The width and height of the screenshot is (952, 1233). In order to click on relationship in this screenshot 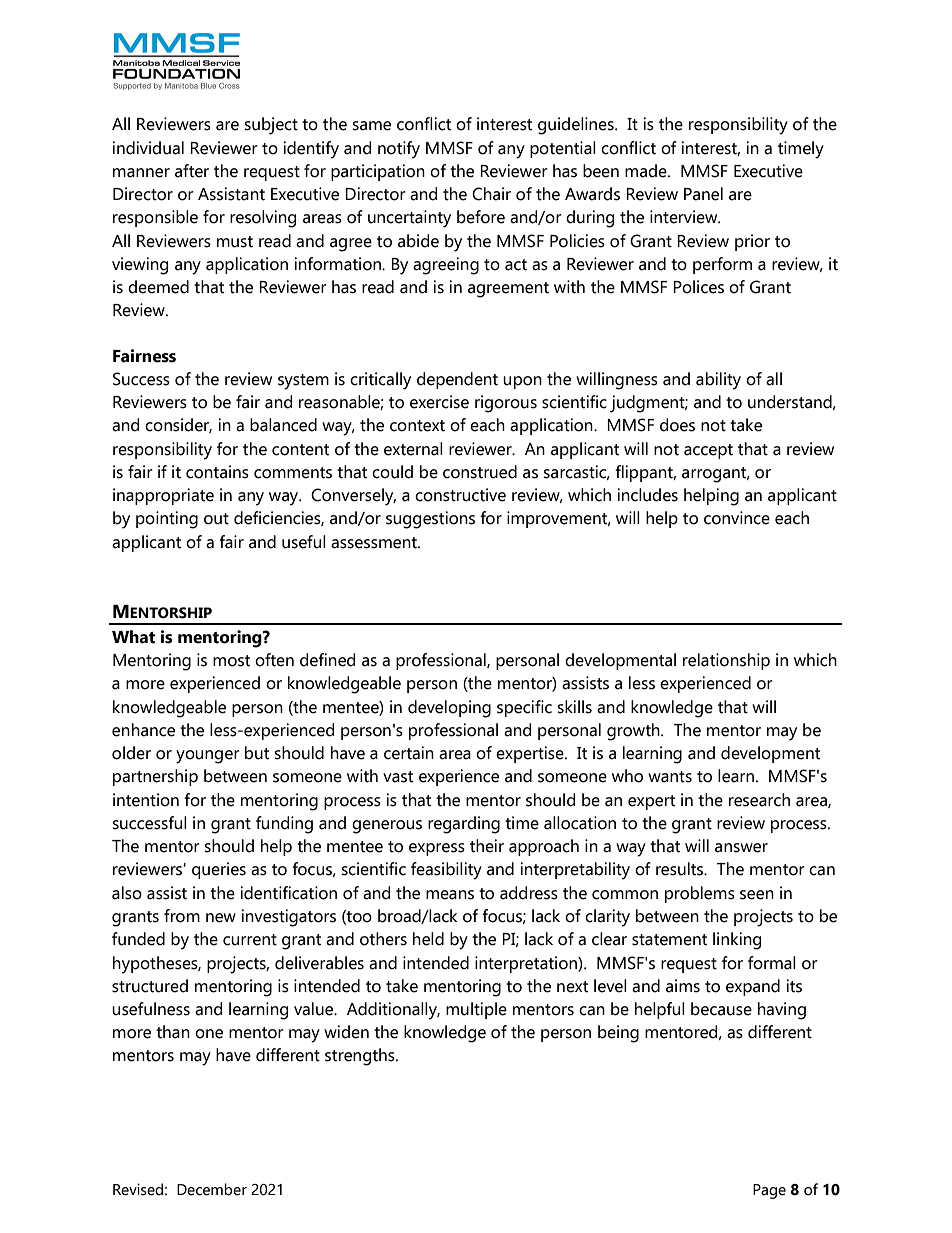, I will do `click(726, 661)`.
